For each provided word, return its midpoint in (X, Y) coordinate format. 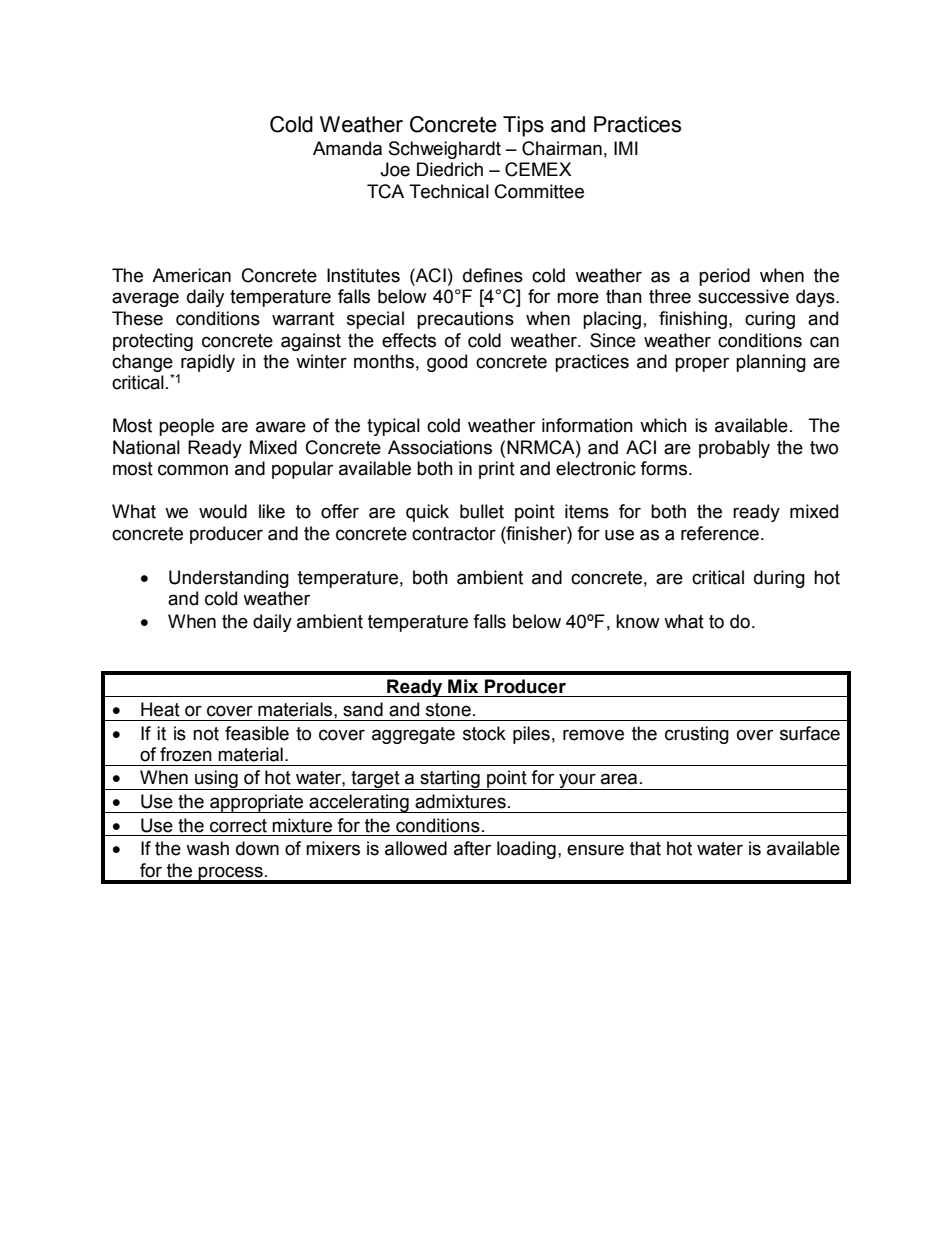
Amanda (347, 148)
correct (238, 826)
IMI (626, 148)
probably (734, 449)
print (497, 470)
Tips (523, 126)
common (193, 470)
